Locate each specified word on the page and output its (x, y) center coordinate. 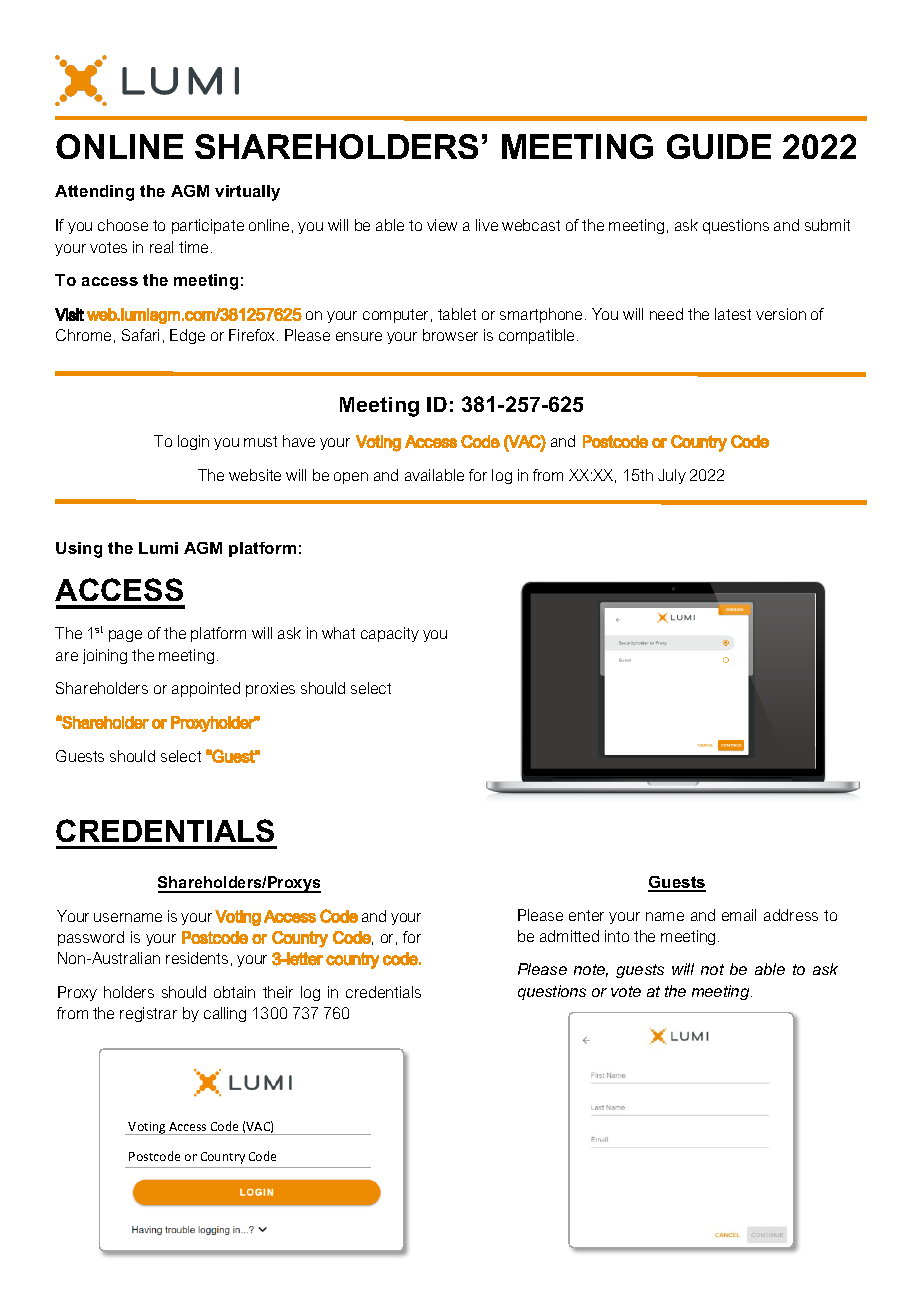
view (442, 225)
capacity (390, 634)
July (672, 476)
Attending (94, 193)
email (739, 915)
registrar (148, 1014)
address (791, 915)
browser (450, 335)
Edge (187, 336)
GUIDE (719, 146)
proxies (270, 689)
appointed (206, 689)
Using (79, 550)
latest (733, 314)
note (591, 970)
